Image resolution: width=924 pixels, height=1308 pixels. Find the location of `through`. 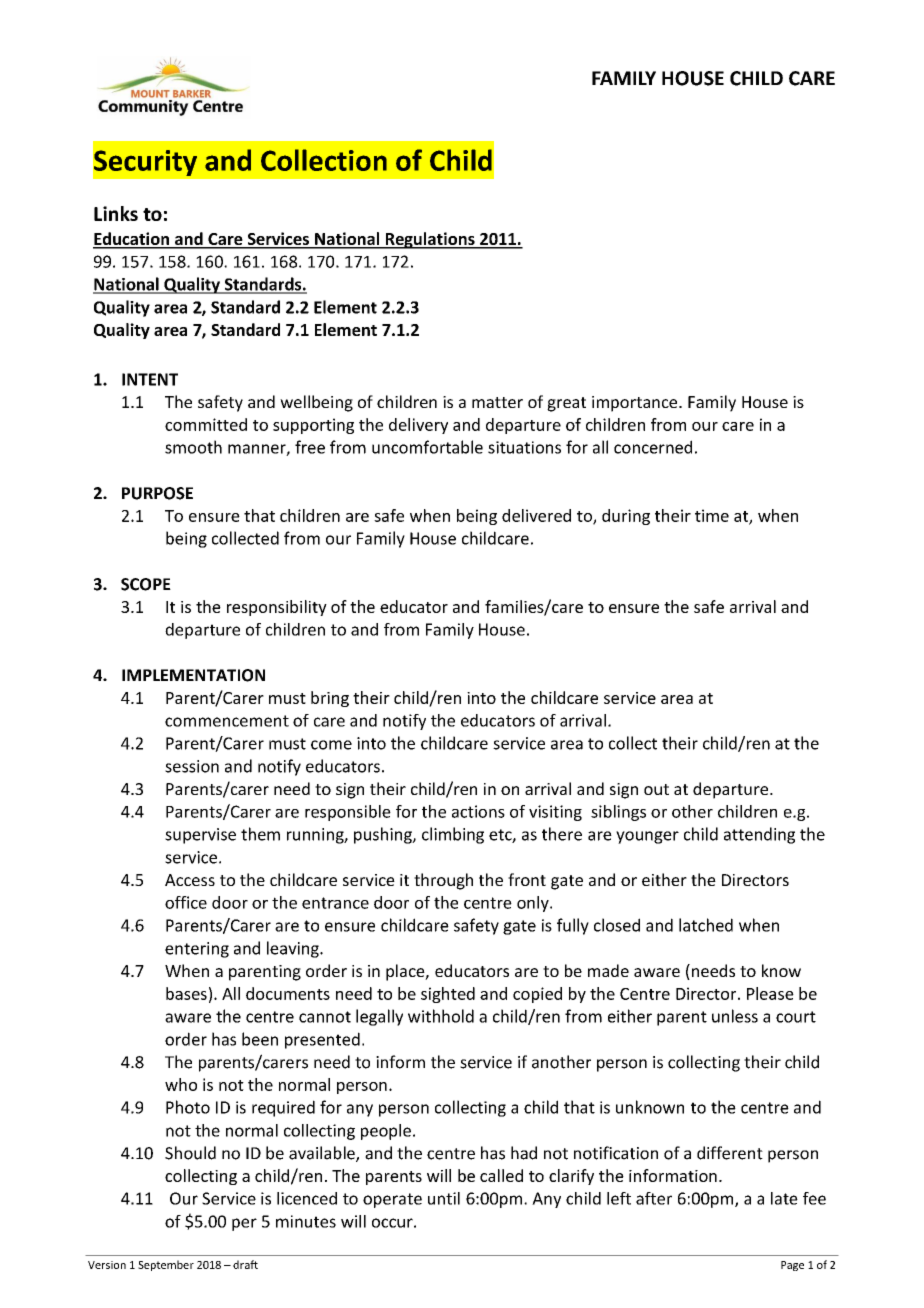

through is located at coordinates (443, 881).
